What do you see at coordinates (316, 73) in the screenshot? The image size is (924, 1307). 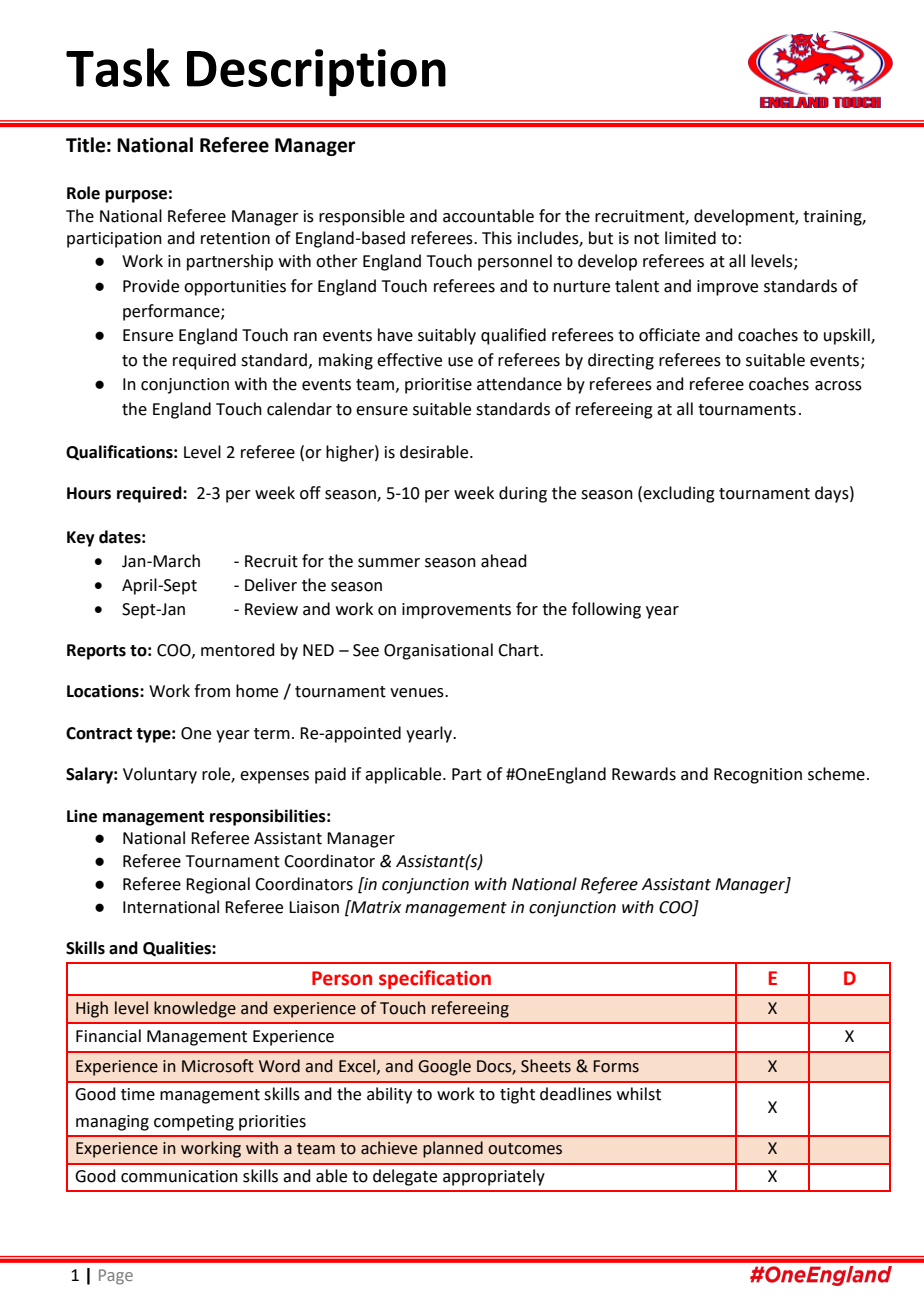 I see `Description` at bounding box center [316, 73].
